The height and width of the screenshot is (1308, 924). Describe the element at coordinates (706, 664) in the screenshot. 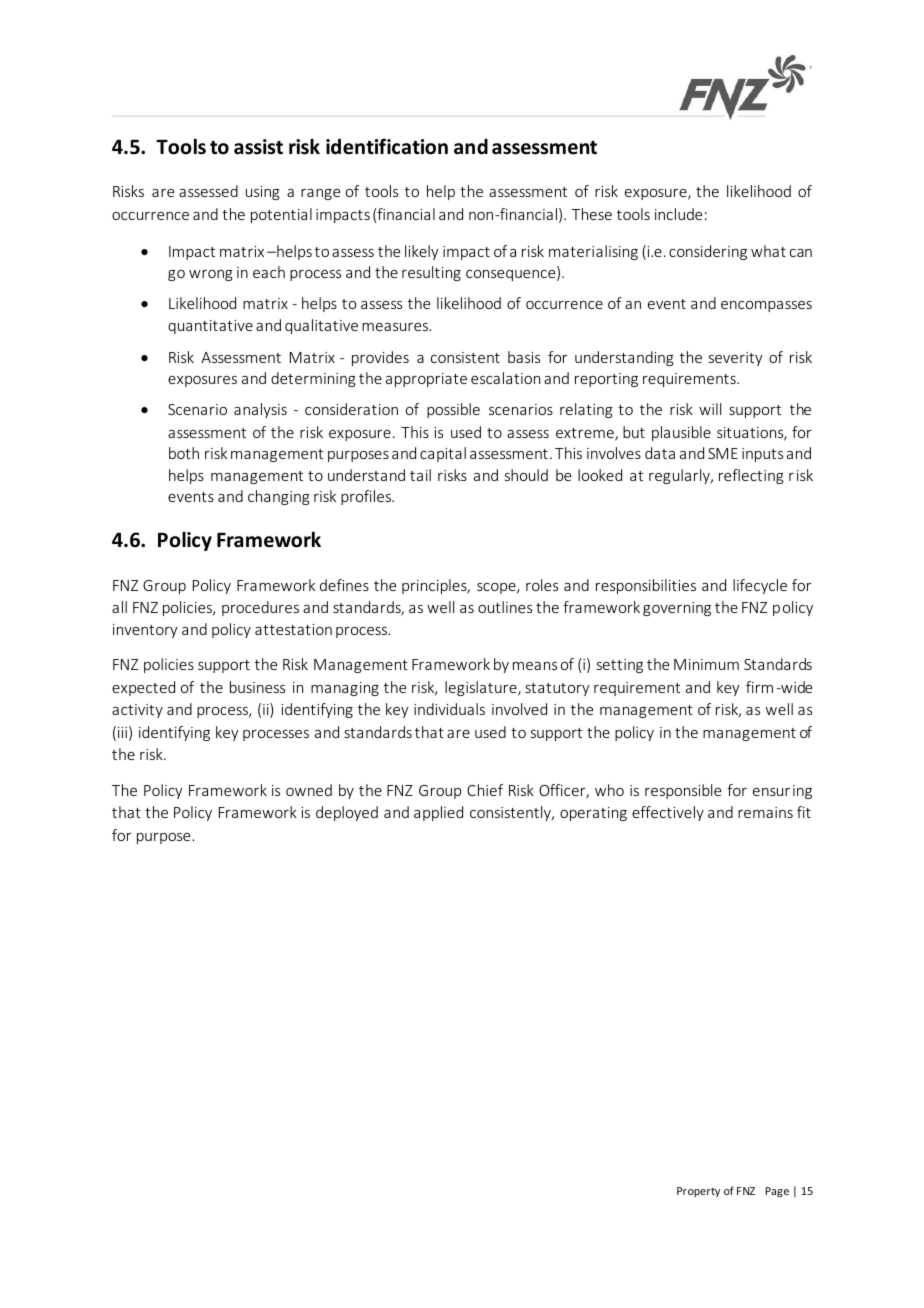

I see `Minimum` at that location.
